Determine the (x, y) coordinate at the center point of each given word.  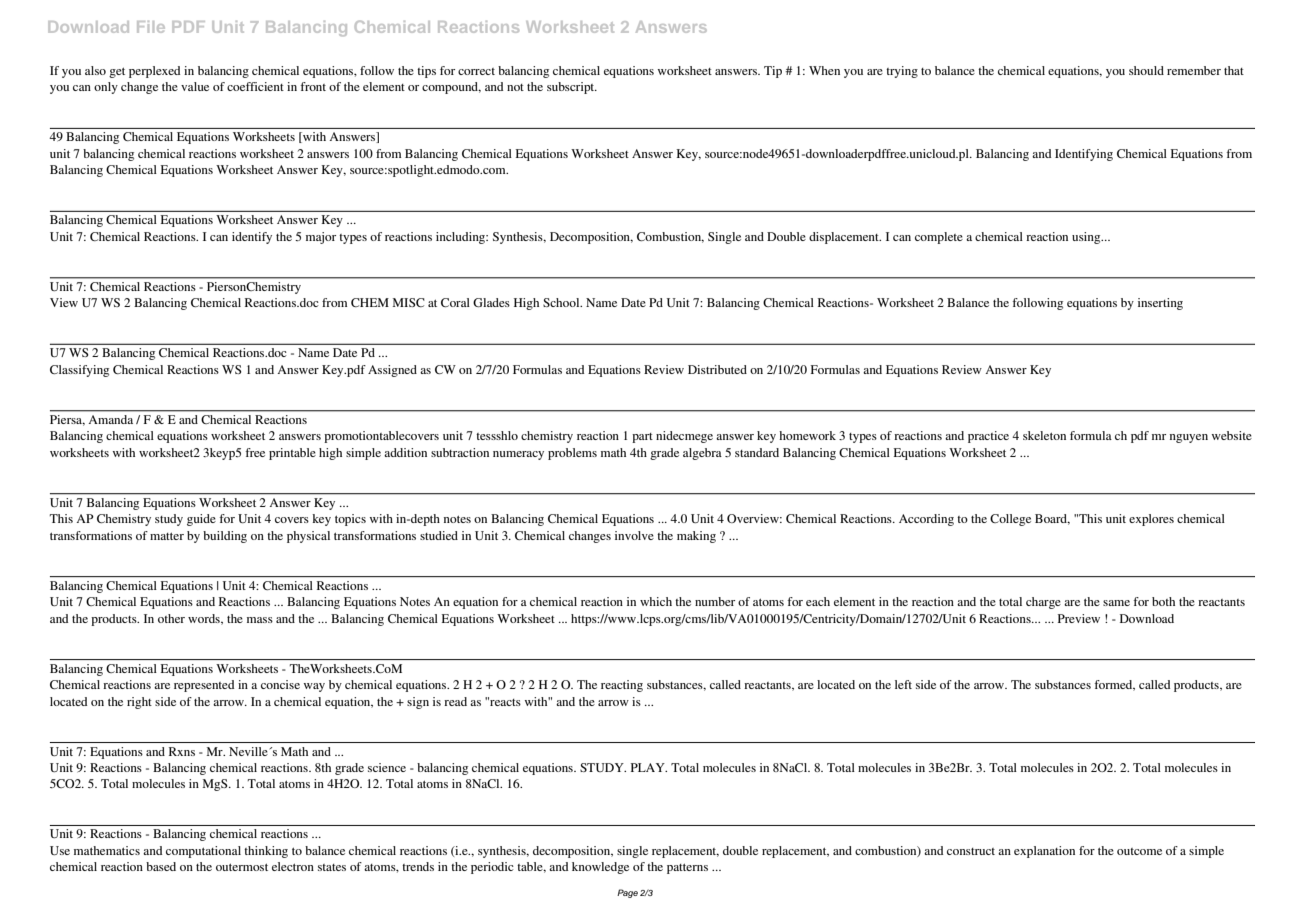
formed (1115, 685)
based (161, 866)
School (562, 302)
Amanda (111, 419)
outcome (1139, 851)
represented (204, 686)
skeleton (1044, 435)
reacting (622, 686)
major (321, 238)
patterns (687, 868)
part (642, 438)
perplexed (154, 72)
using (1087, 238)
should (1146, 70)
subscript (572, 88)
